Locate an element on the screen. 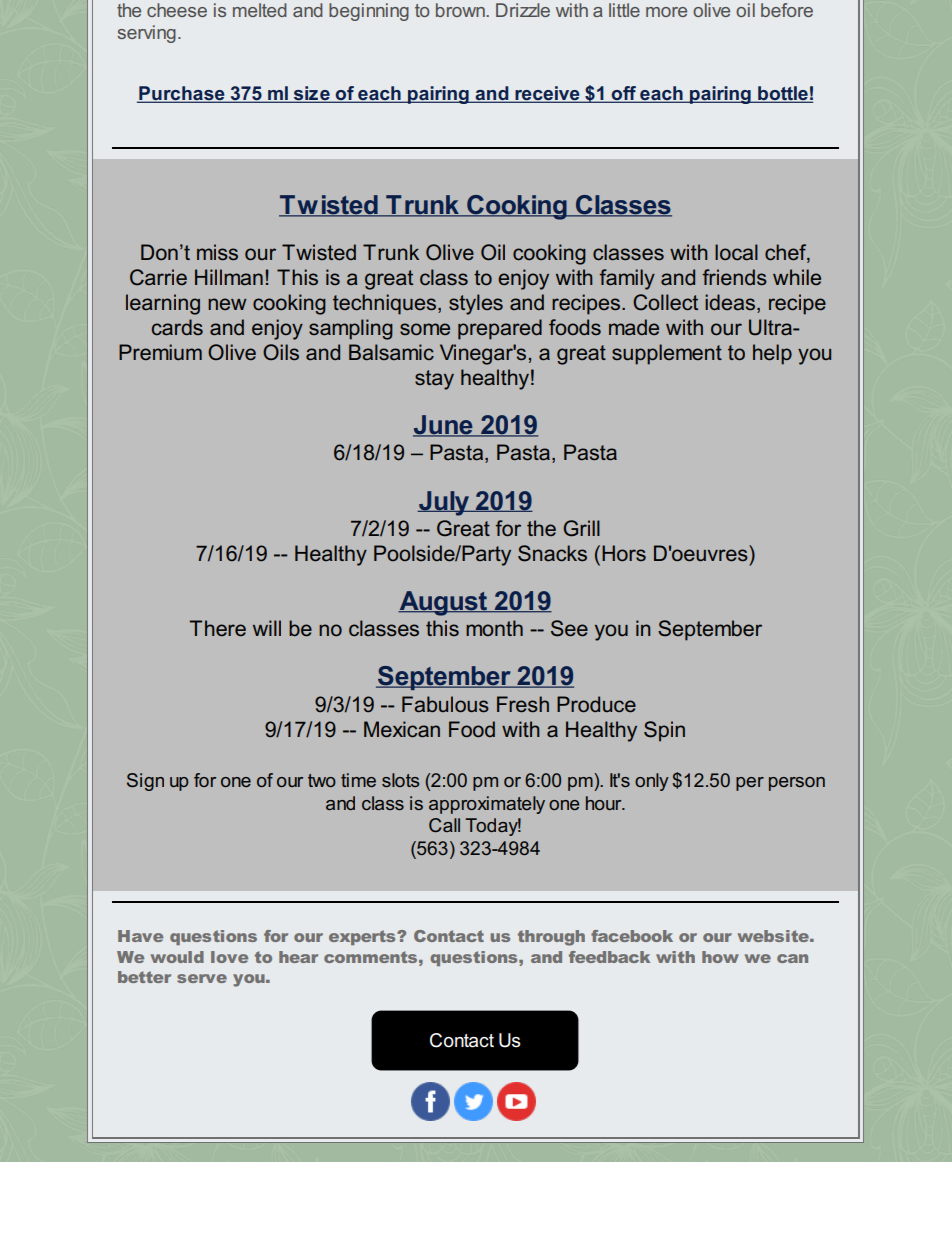 The image size is (952, 1233). Hillman is located at coordinates (229, 277).
